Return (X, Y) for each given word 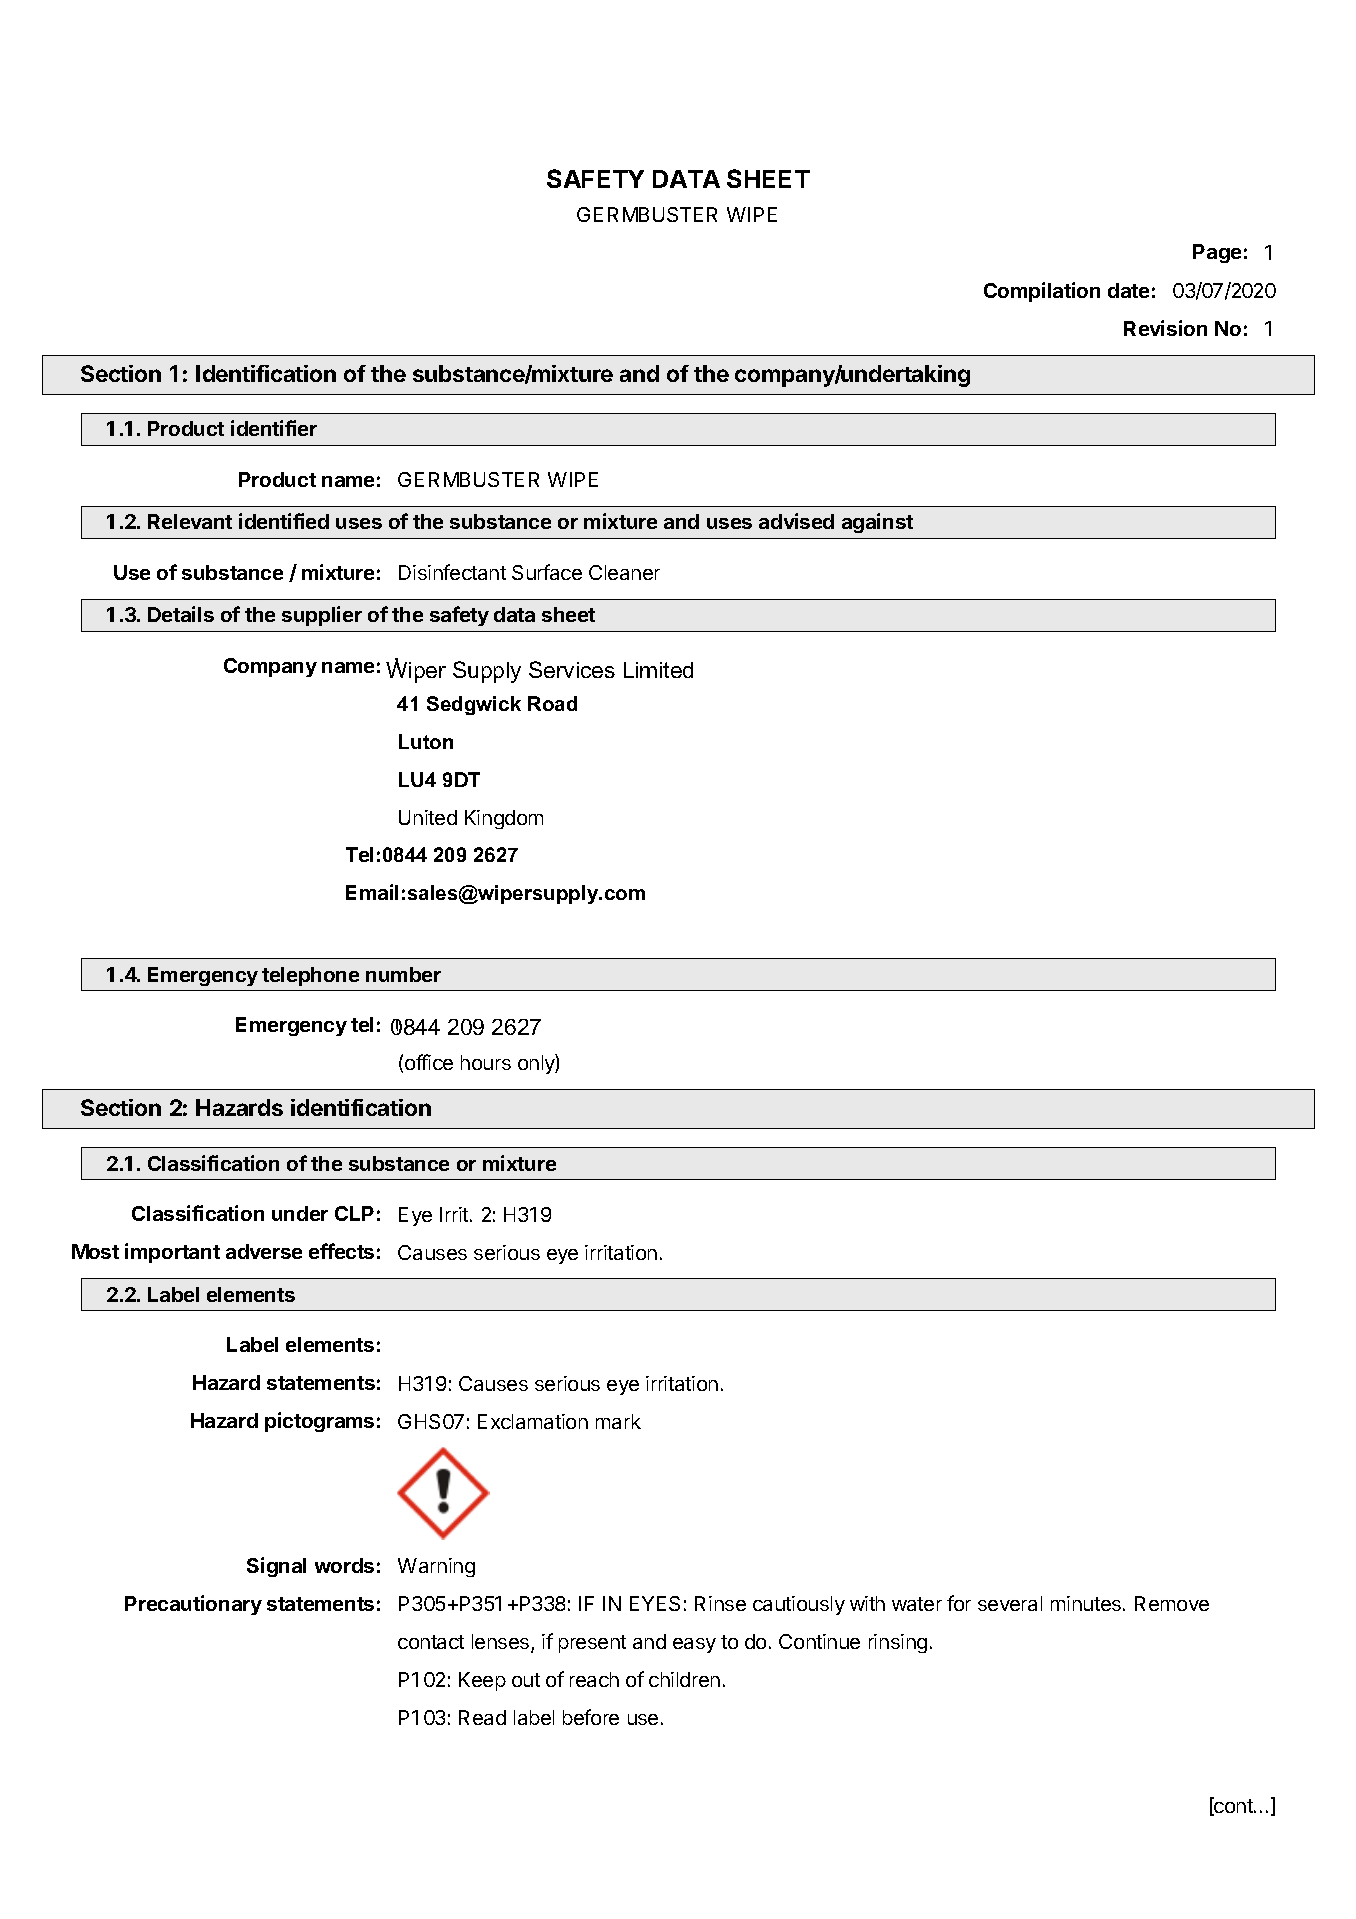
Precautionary (193, 1605)
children (684, 1679)
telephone (310, 976)
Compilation (1042, 292)
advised (796, 521)
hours (486, 1062)
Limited (658, 670)
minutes (1087, 1603)
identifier (274, 428)
